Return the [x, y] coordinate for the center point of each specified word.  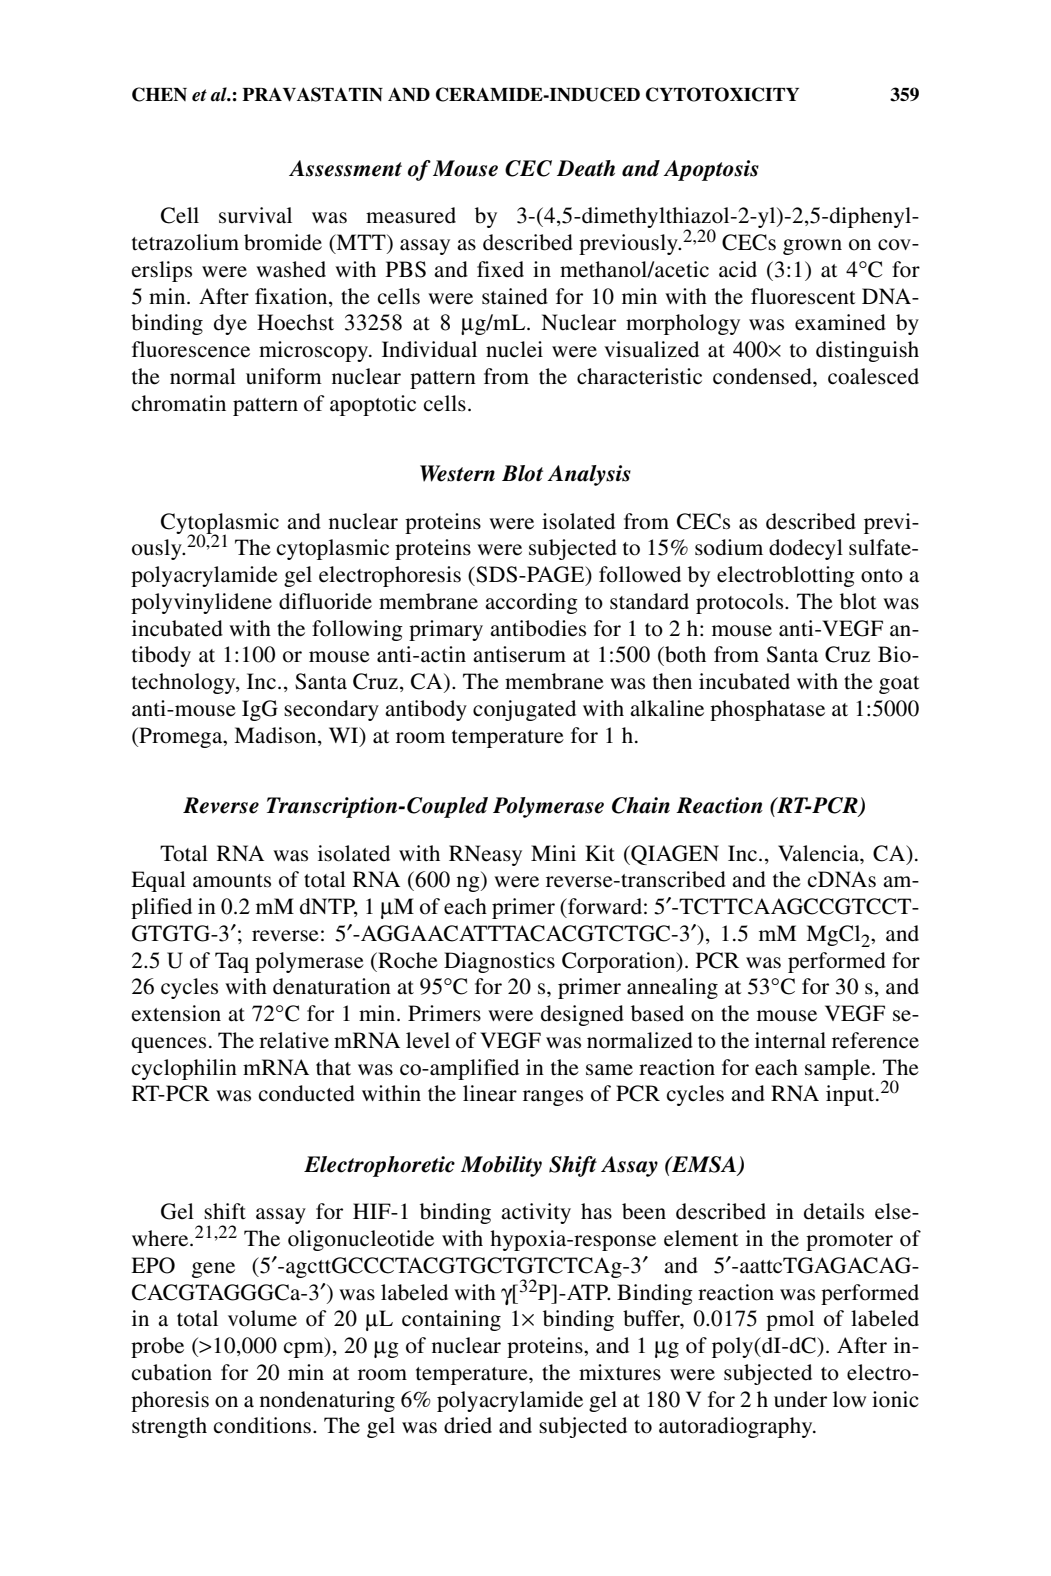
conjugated [524, 710]
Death [586, 168]
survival [255, 215]
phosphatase [767, 710]
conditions [262, 1425]
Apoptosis [711, 170]
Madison [276, 735]
